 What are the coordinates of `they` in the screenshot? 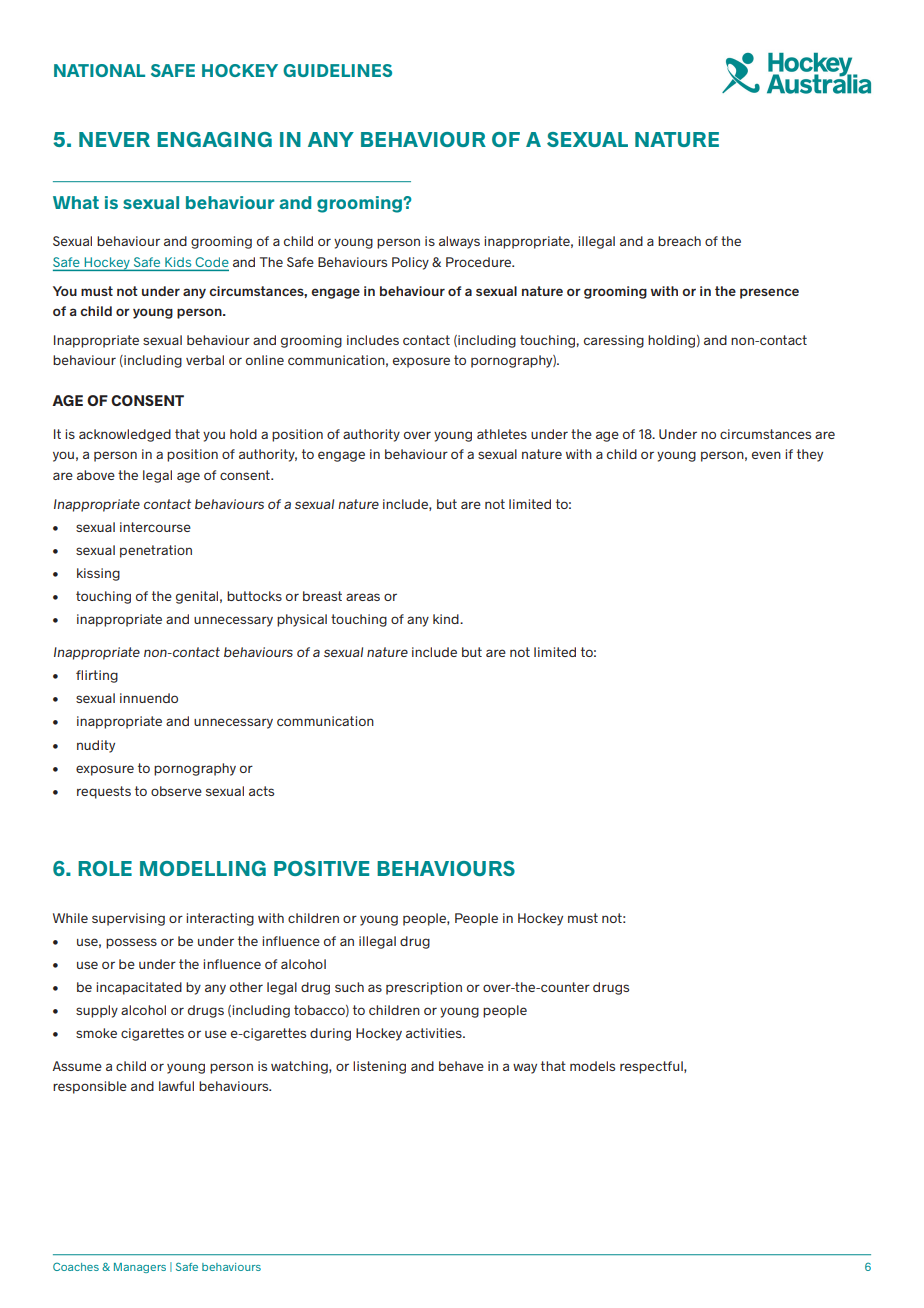 It's located at (810, 455).
